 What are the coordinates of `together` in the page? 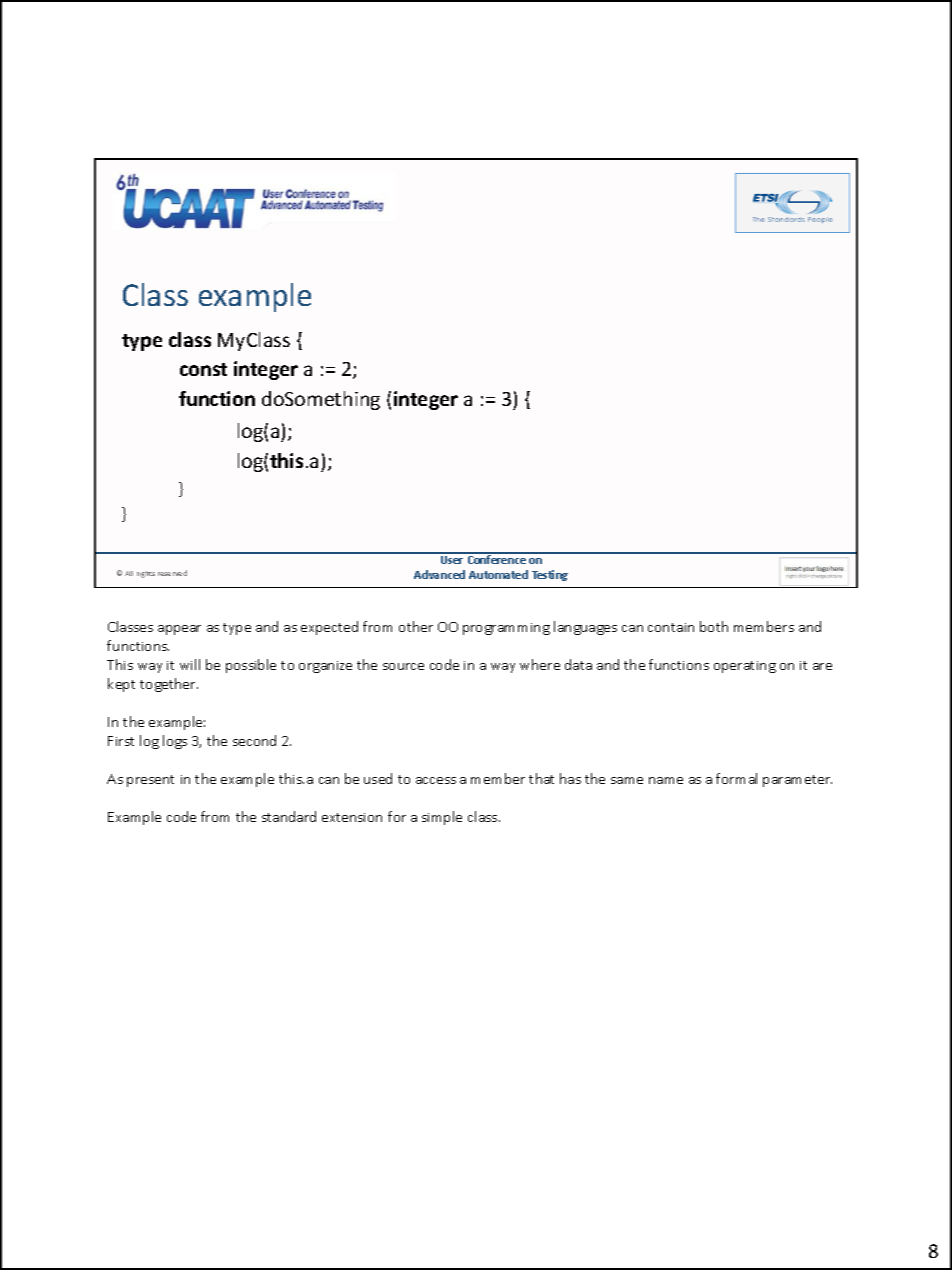 It's located at (169, 685).
